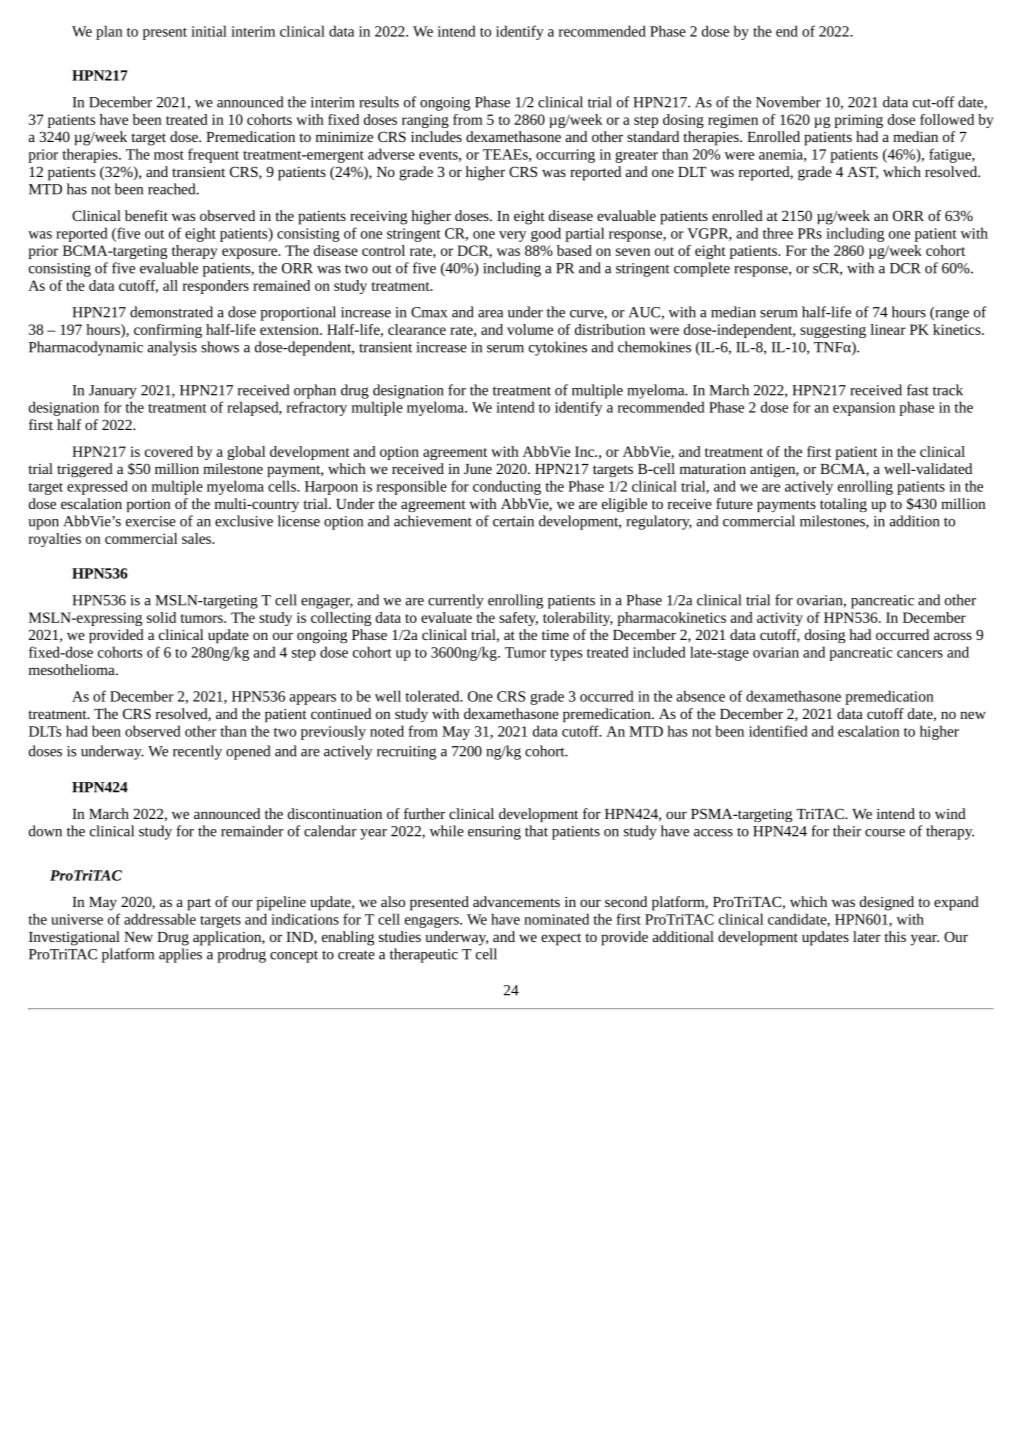 The width and height of the document is (1023, 1448). Describe the element at coordinates (788, 102) in the document. I see `November` at that location.
